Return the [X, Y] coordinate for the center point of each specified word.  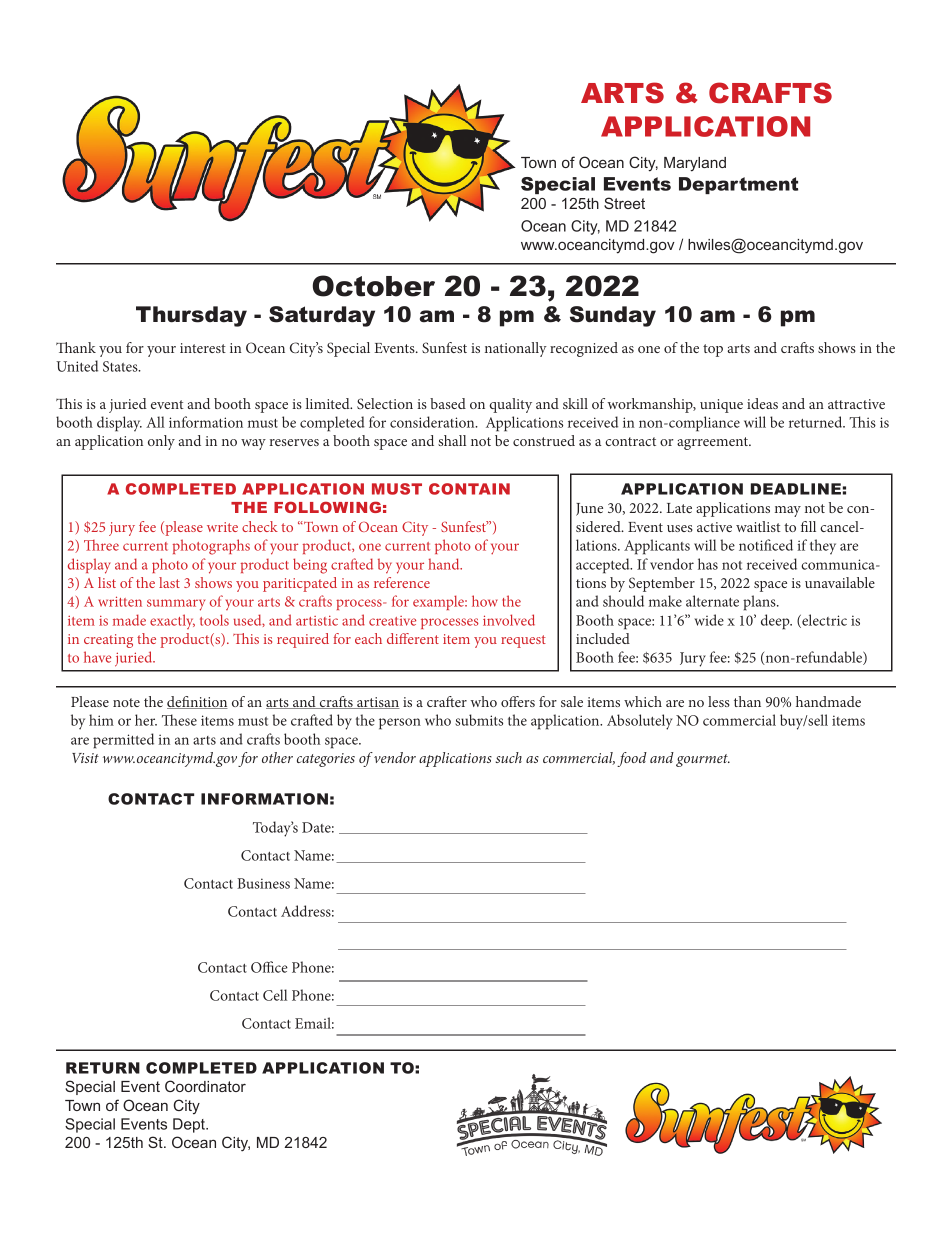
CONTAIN [469, 489]
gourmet [703, 760]
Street [624, 203]
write [222, 527]
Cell [275, 995]
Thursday [191, 316]
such [508, 757]
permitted [123, 741]
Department [738, 185]
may [788, 511]
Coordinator [205, 1086]
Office [269, 967]
